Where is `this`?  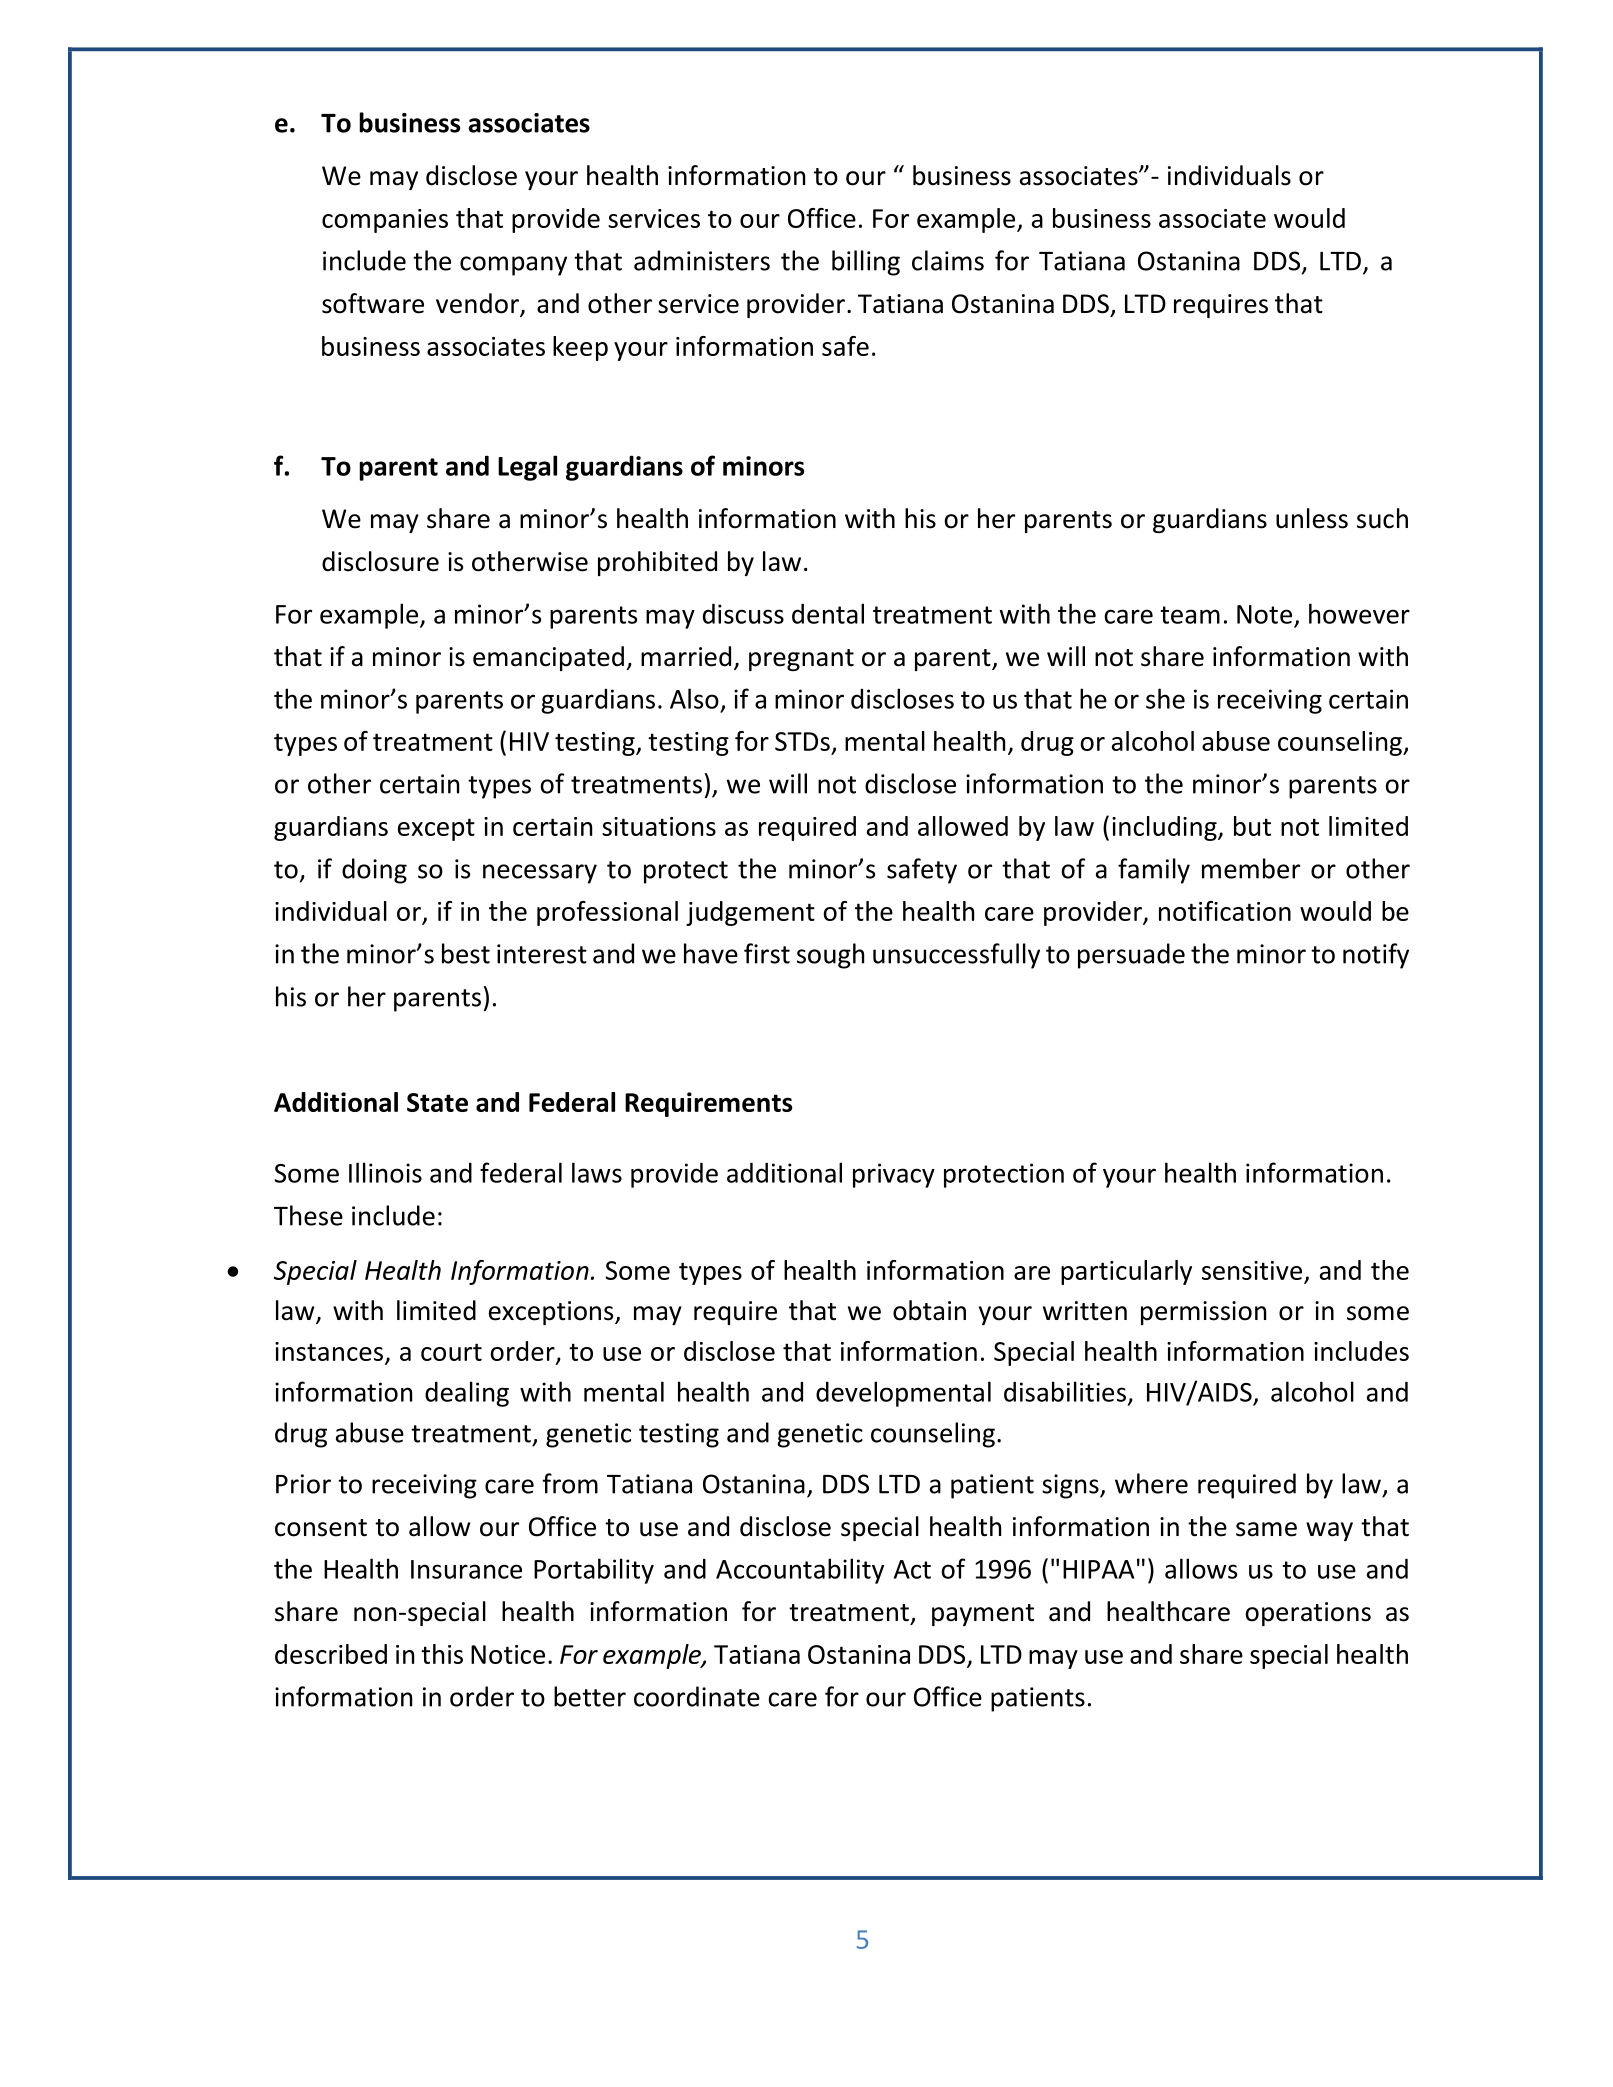 this is located at coordinates (442, 1654).
